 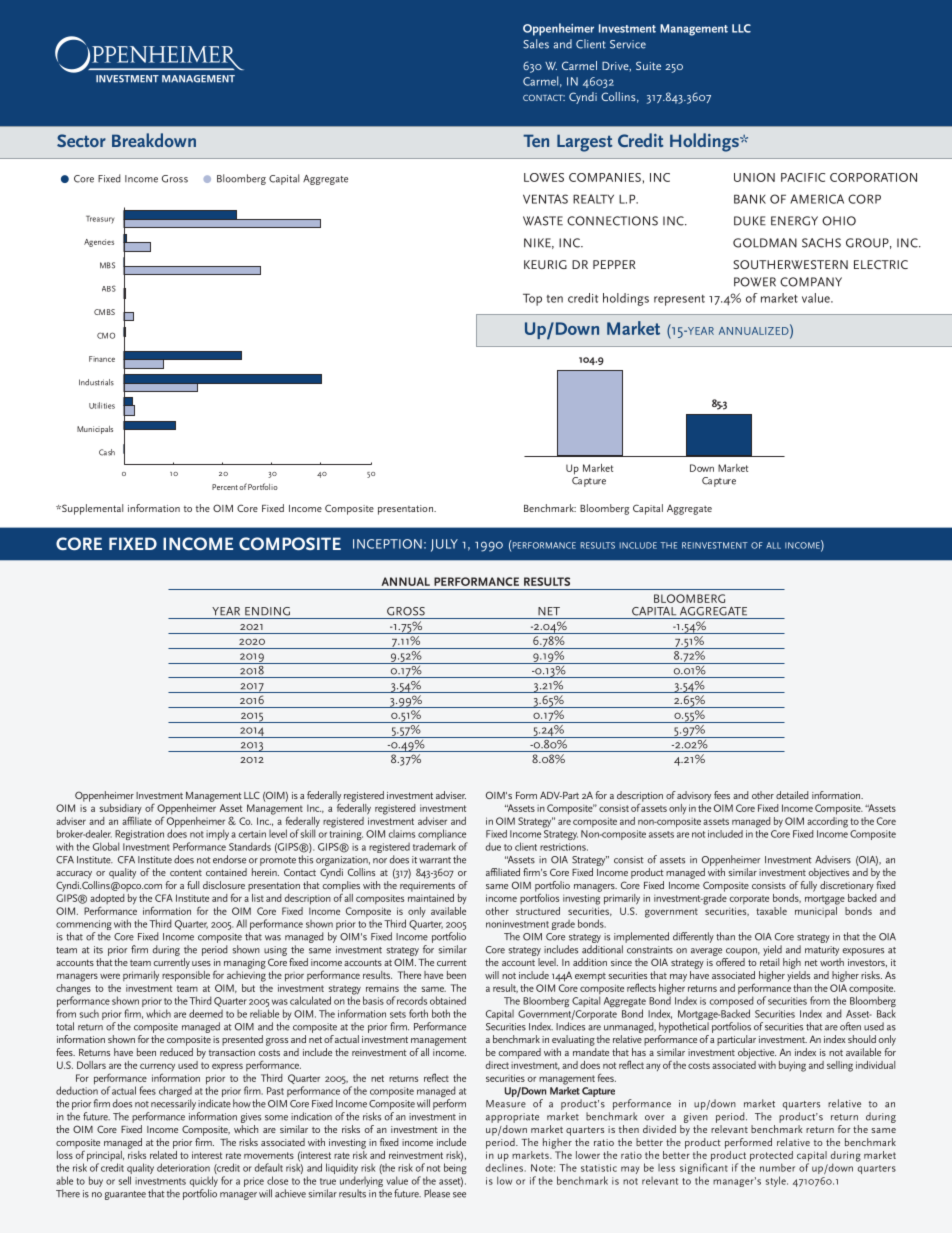 I want to click on Suite, so click(x=648, y=65).
